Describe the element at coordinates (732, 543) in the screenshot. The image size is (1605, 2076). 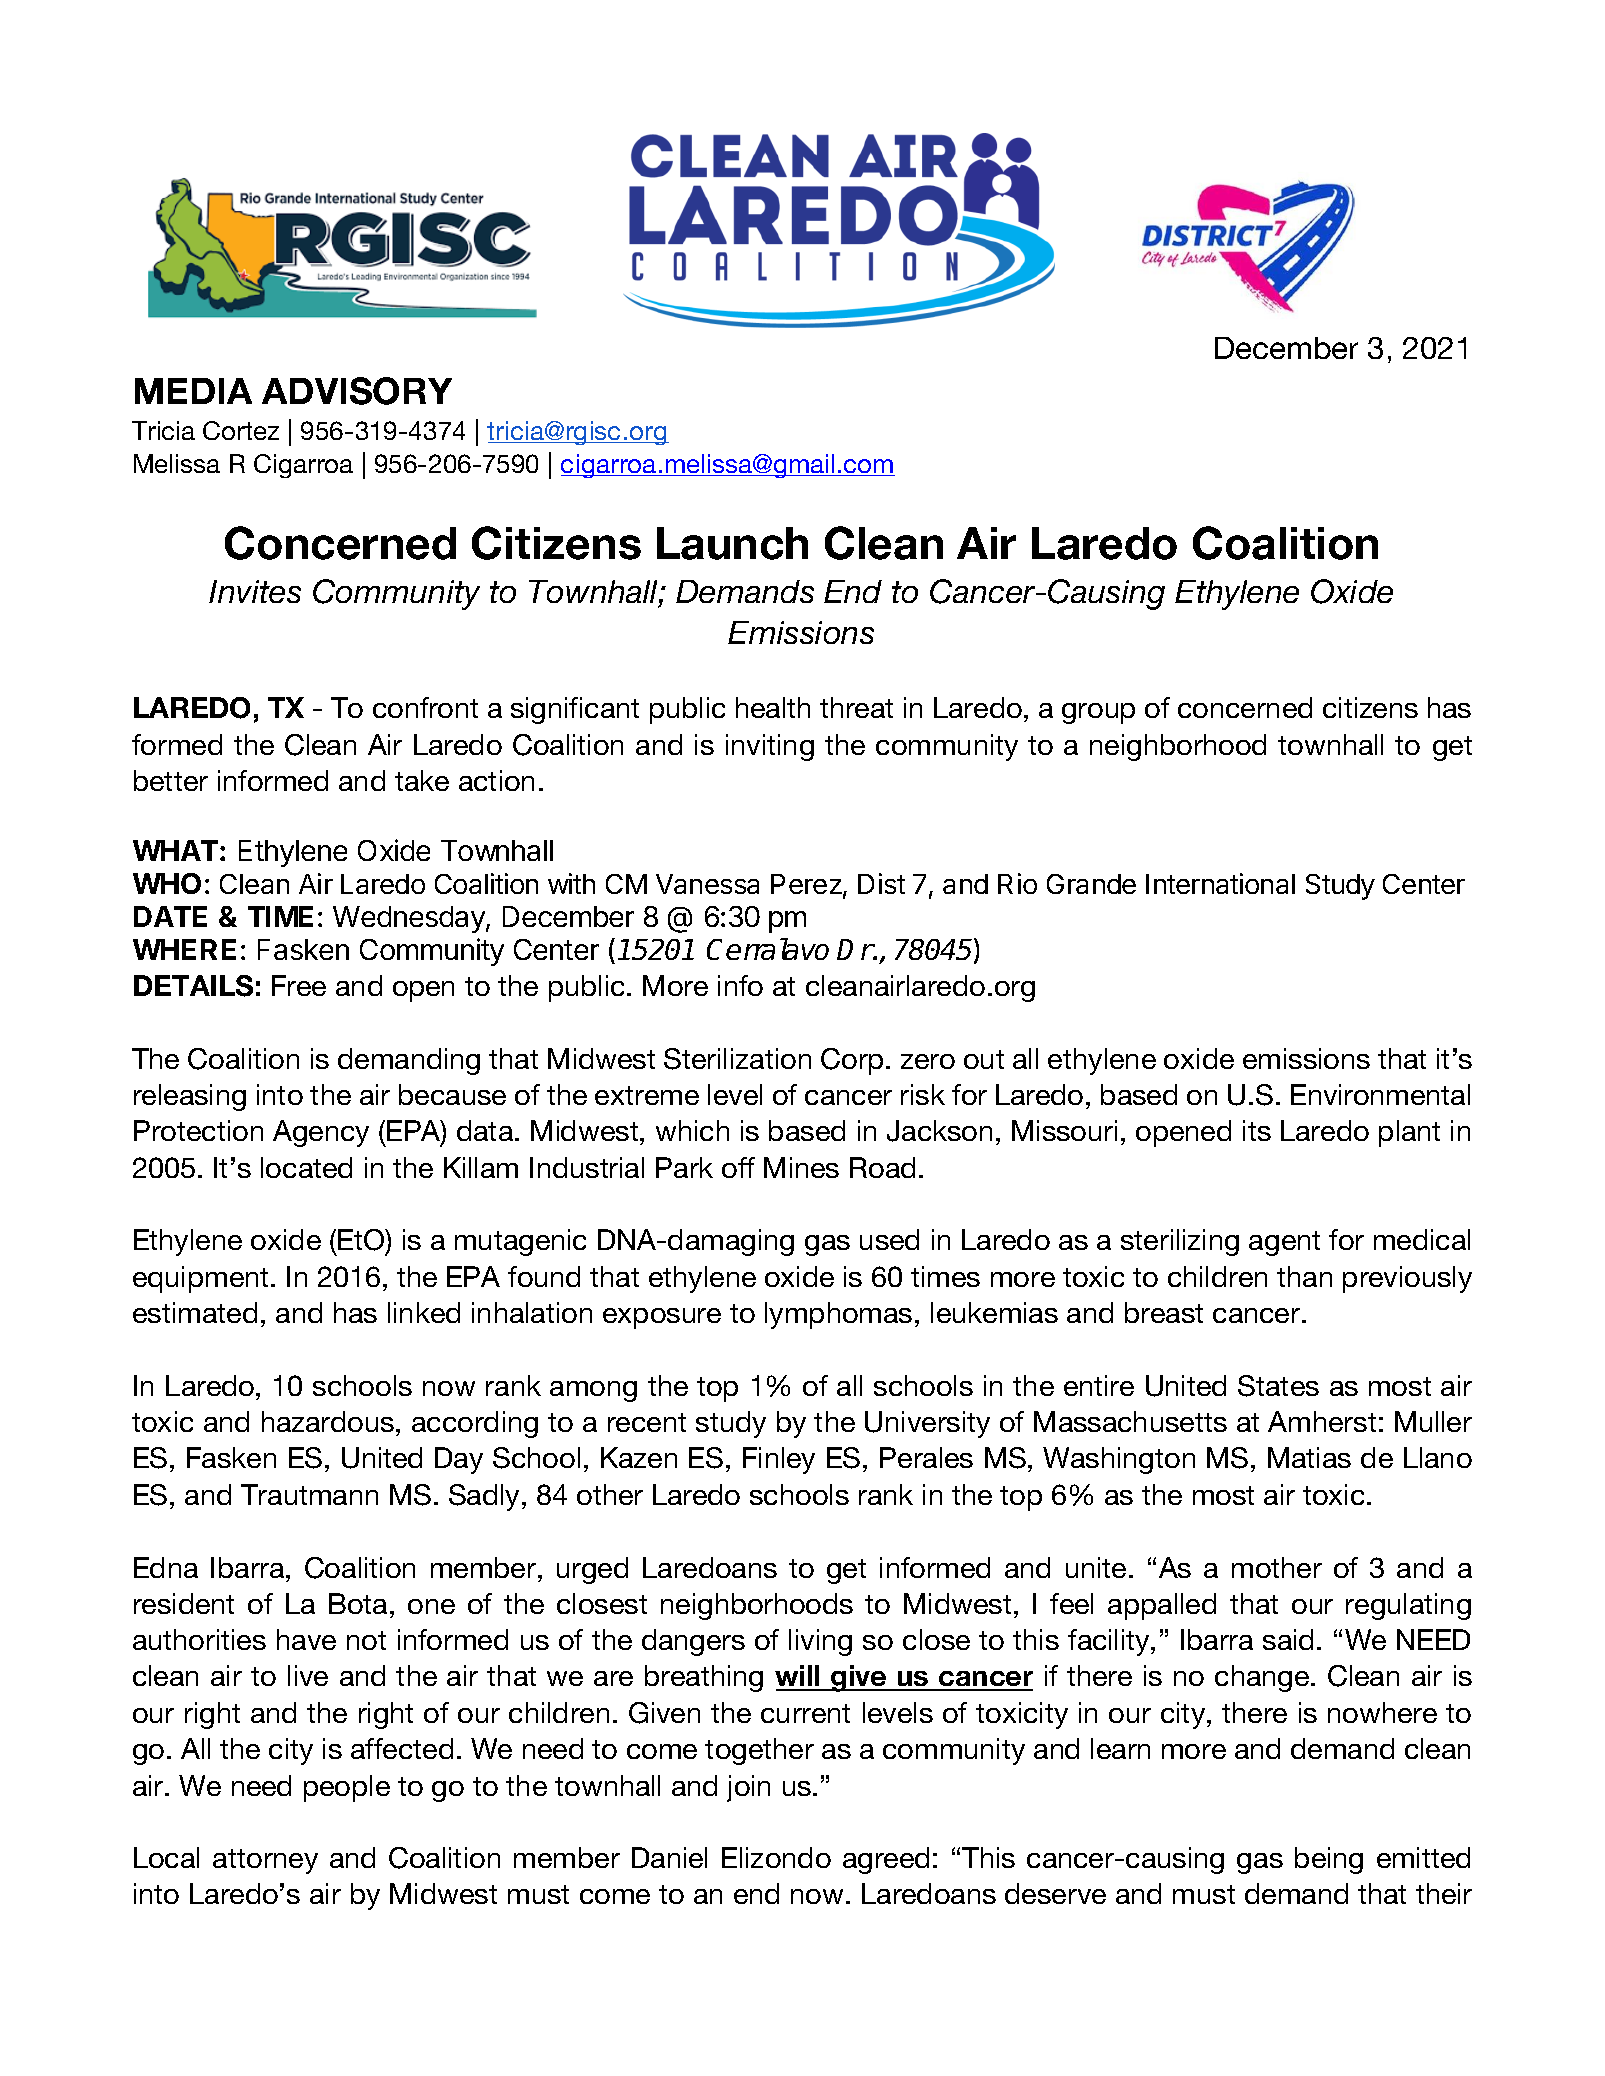
I see `Launch` at that location.
